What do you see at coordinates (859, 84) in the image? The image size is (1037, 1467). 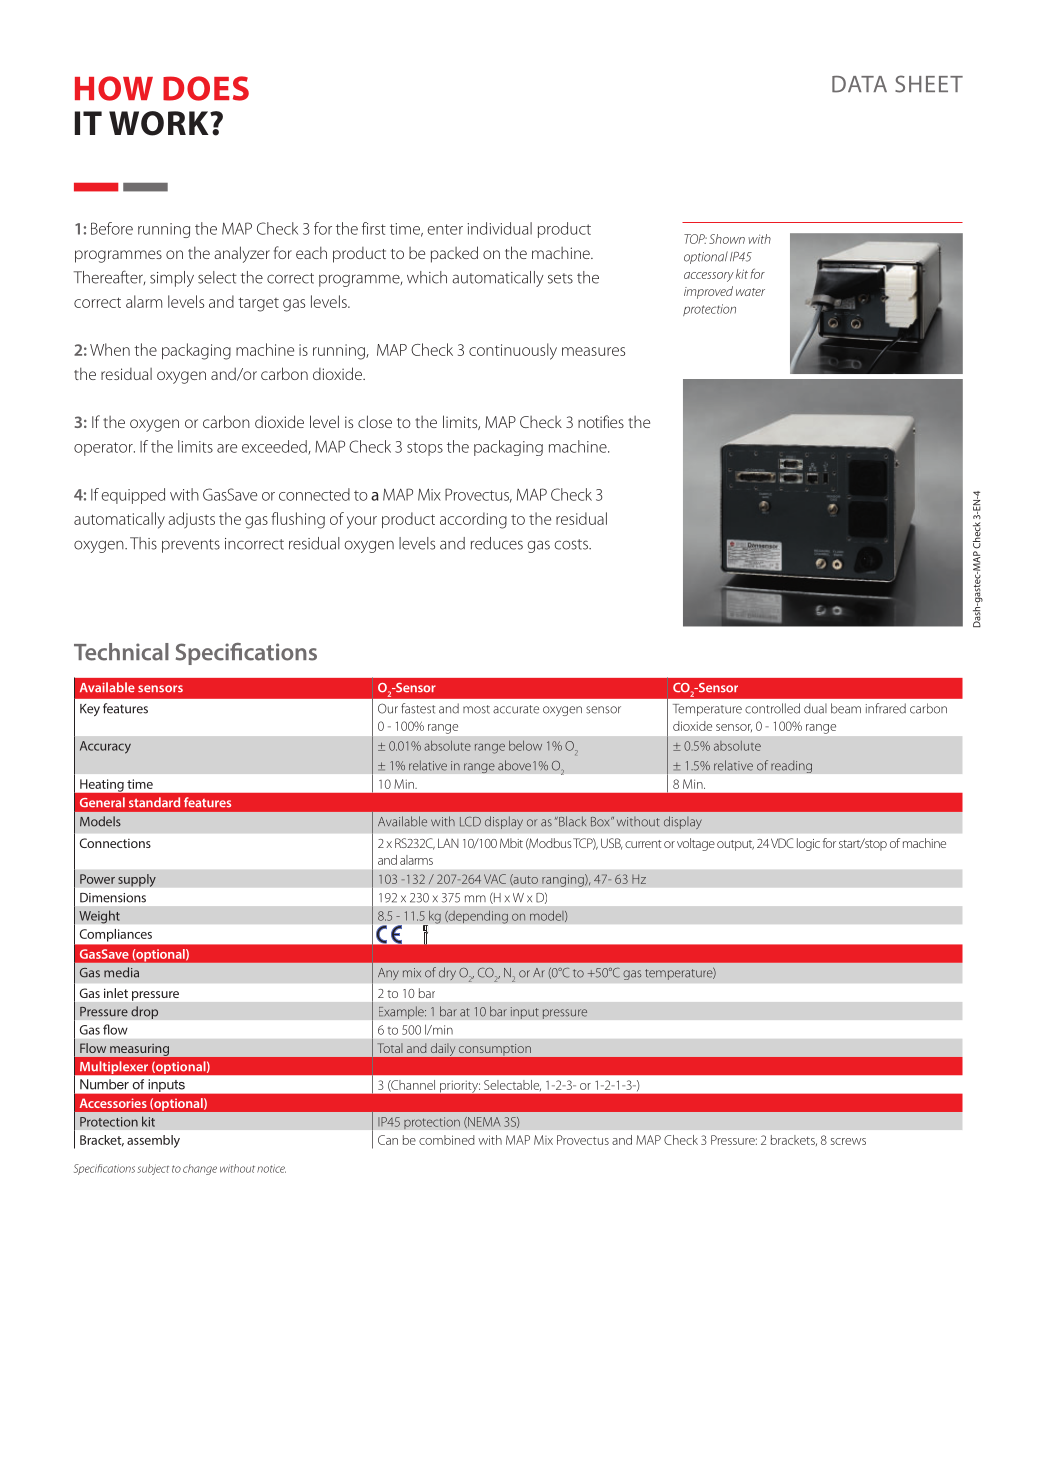 I see `DATA` at bounding box center [859, 84].
